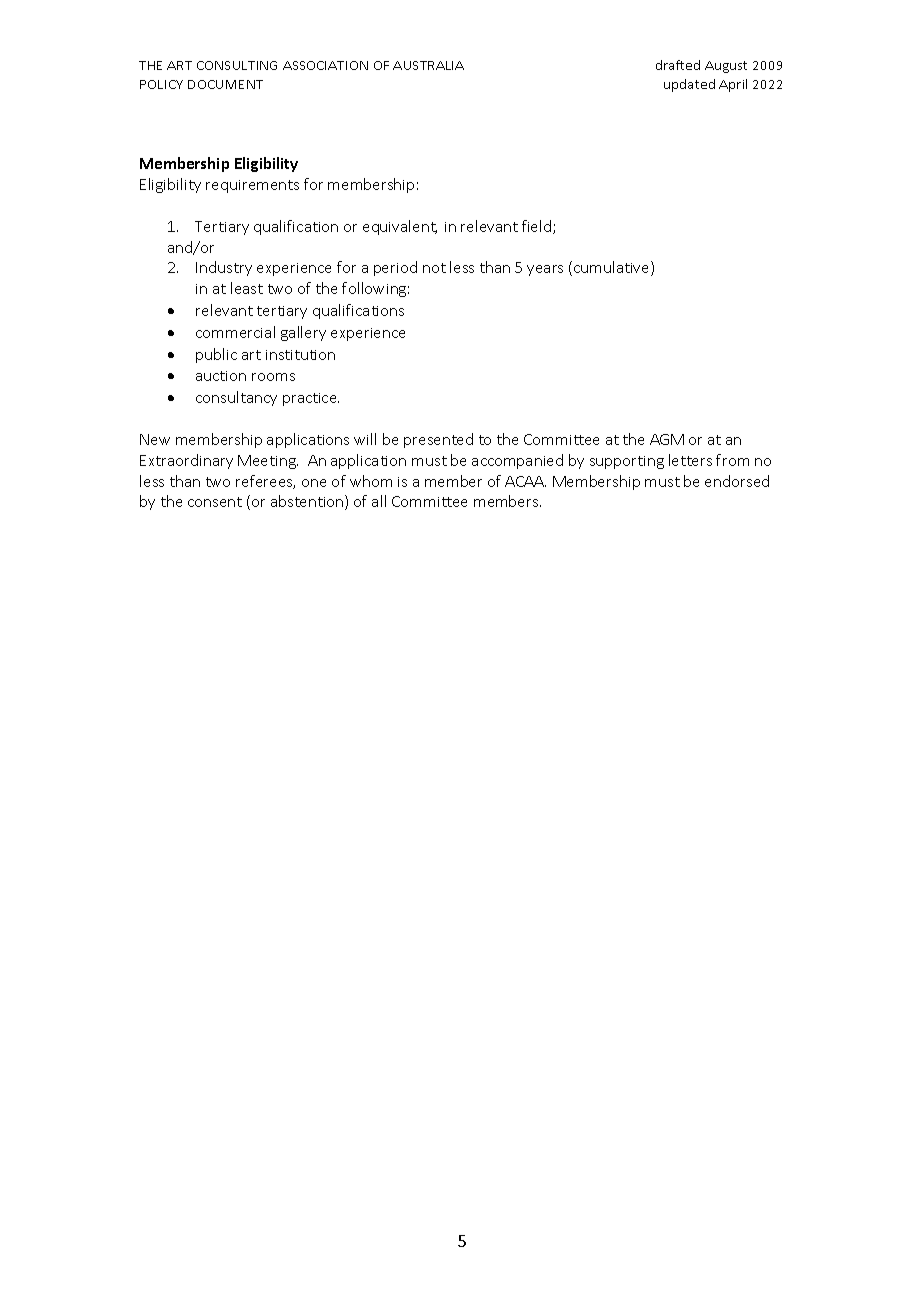 The image size is (924, 1307). Describe the element at coordinates (428, 65) in the image. I see `AUSTRALIA` at that location.
